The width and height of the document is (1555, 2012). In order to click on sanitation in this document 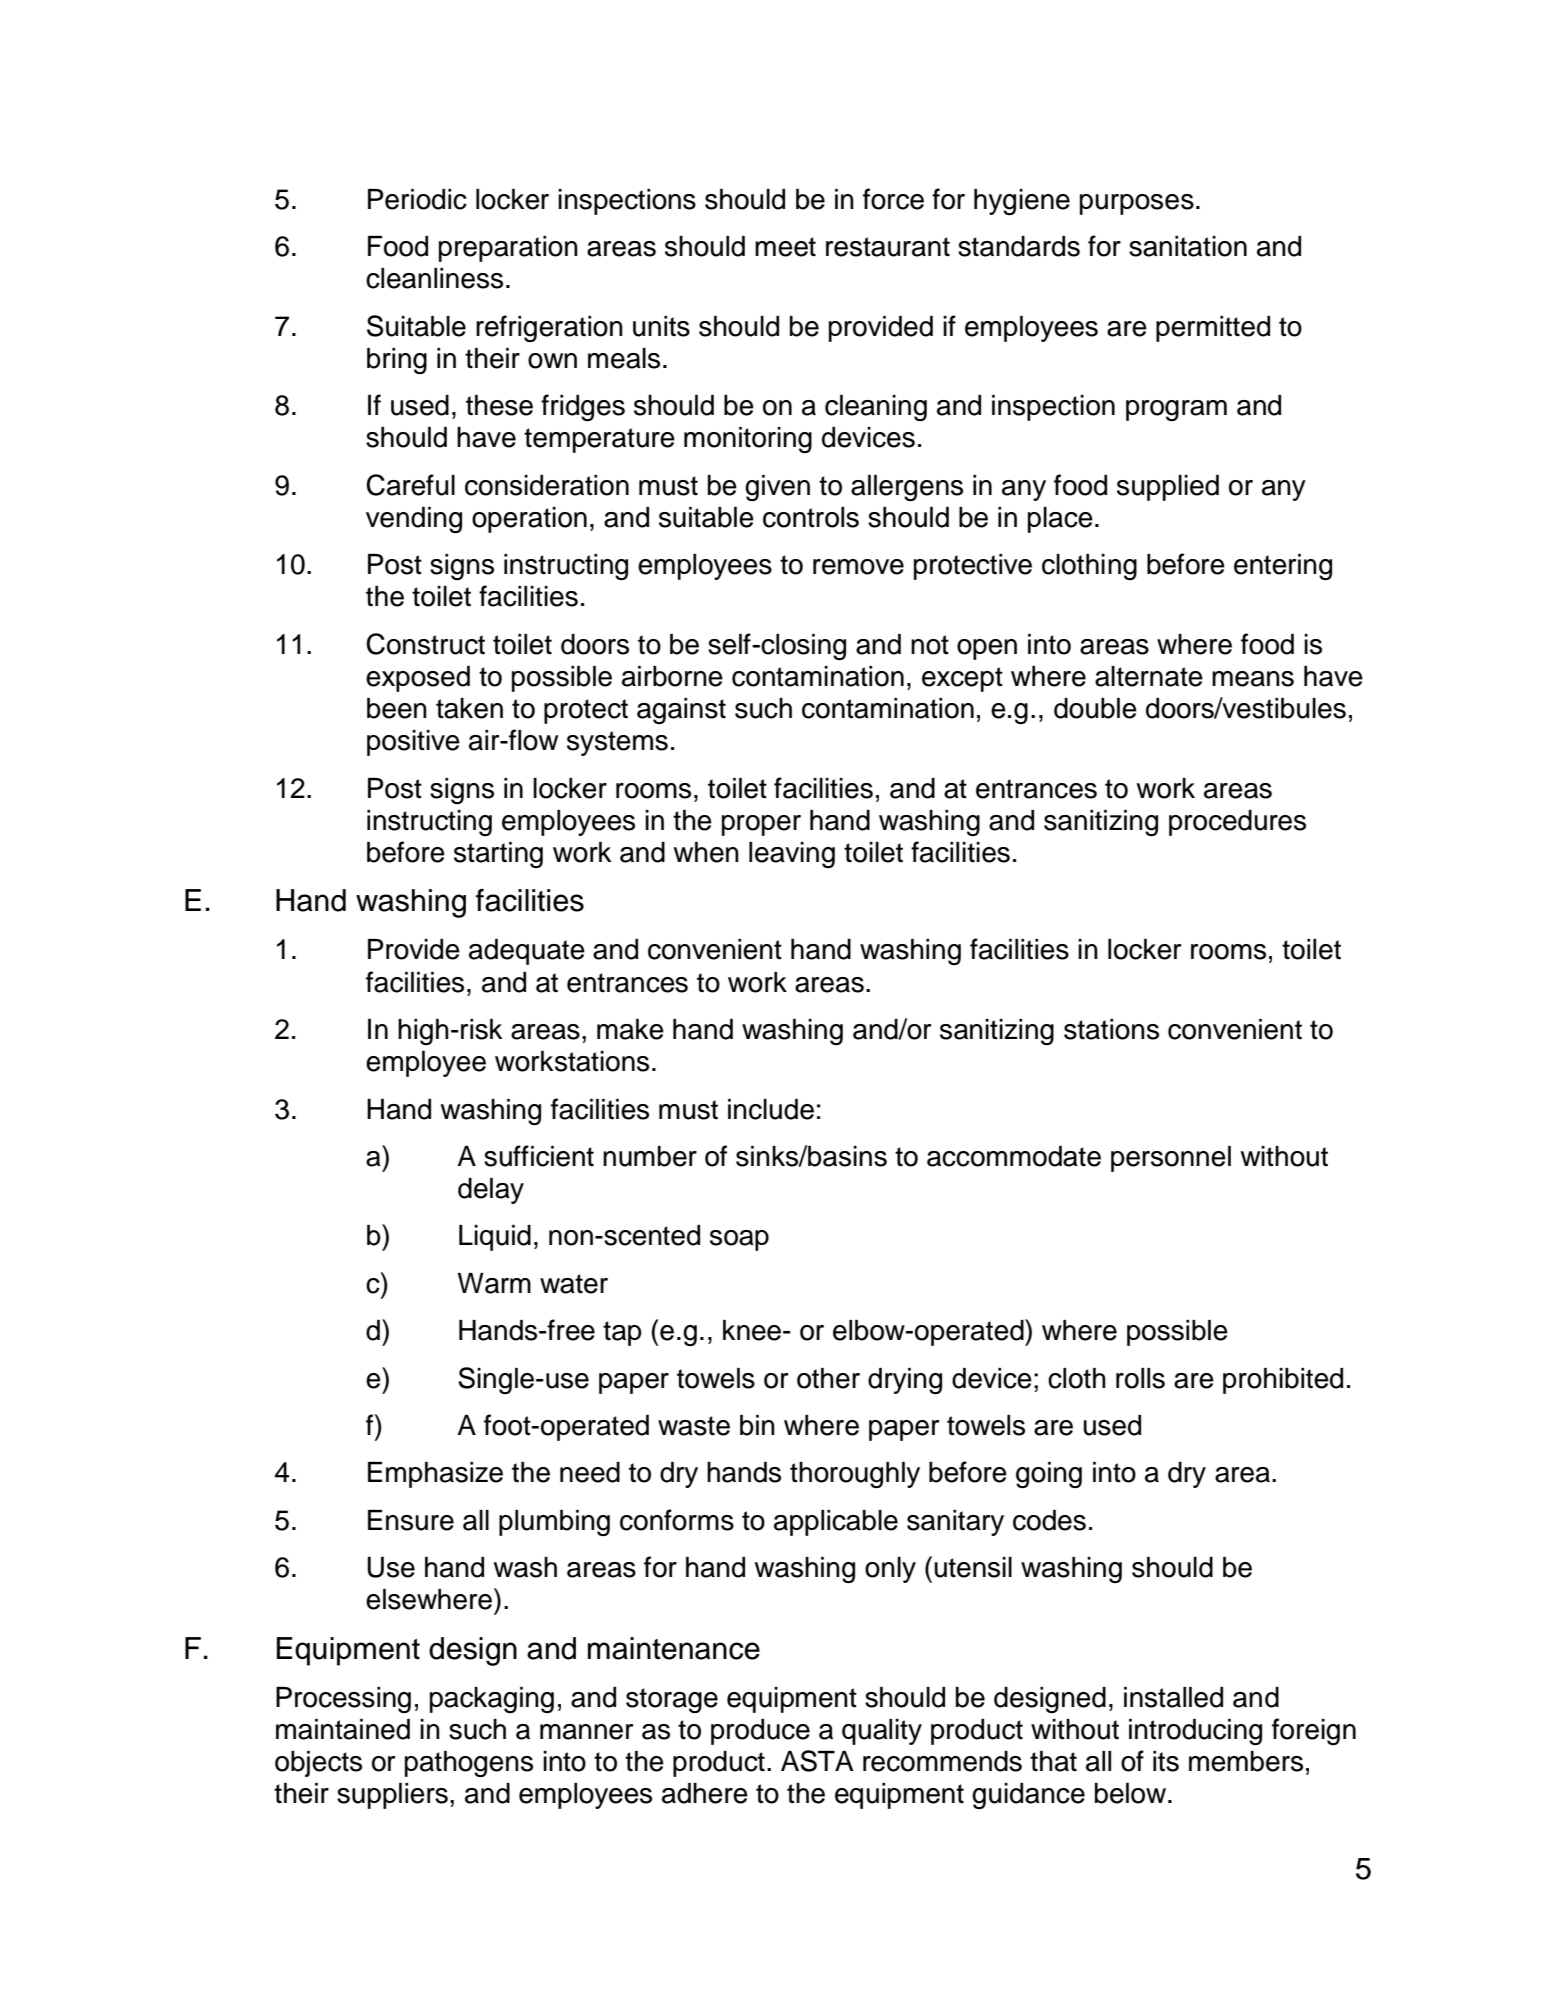, I will do `click(1188, 246)`.
